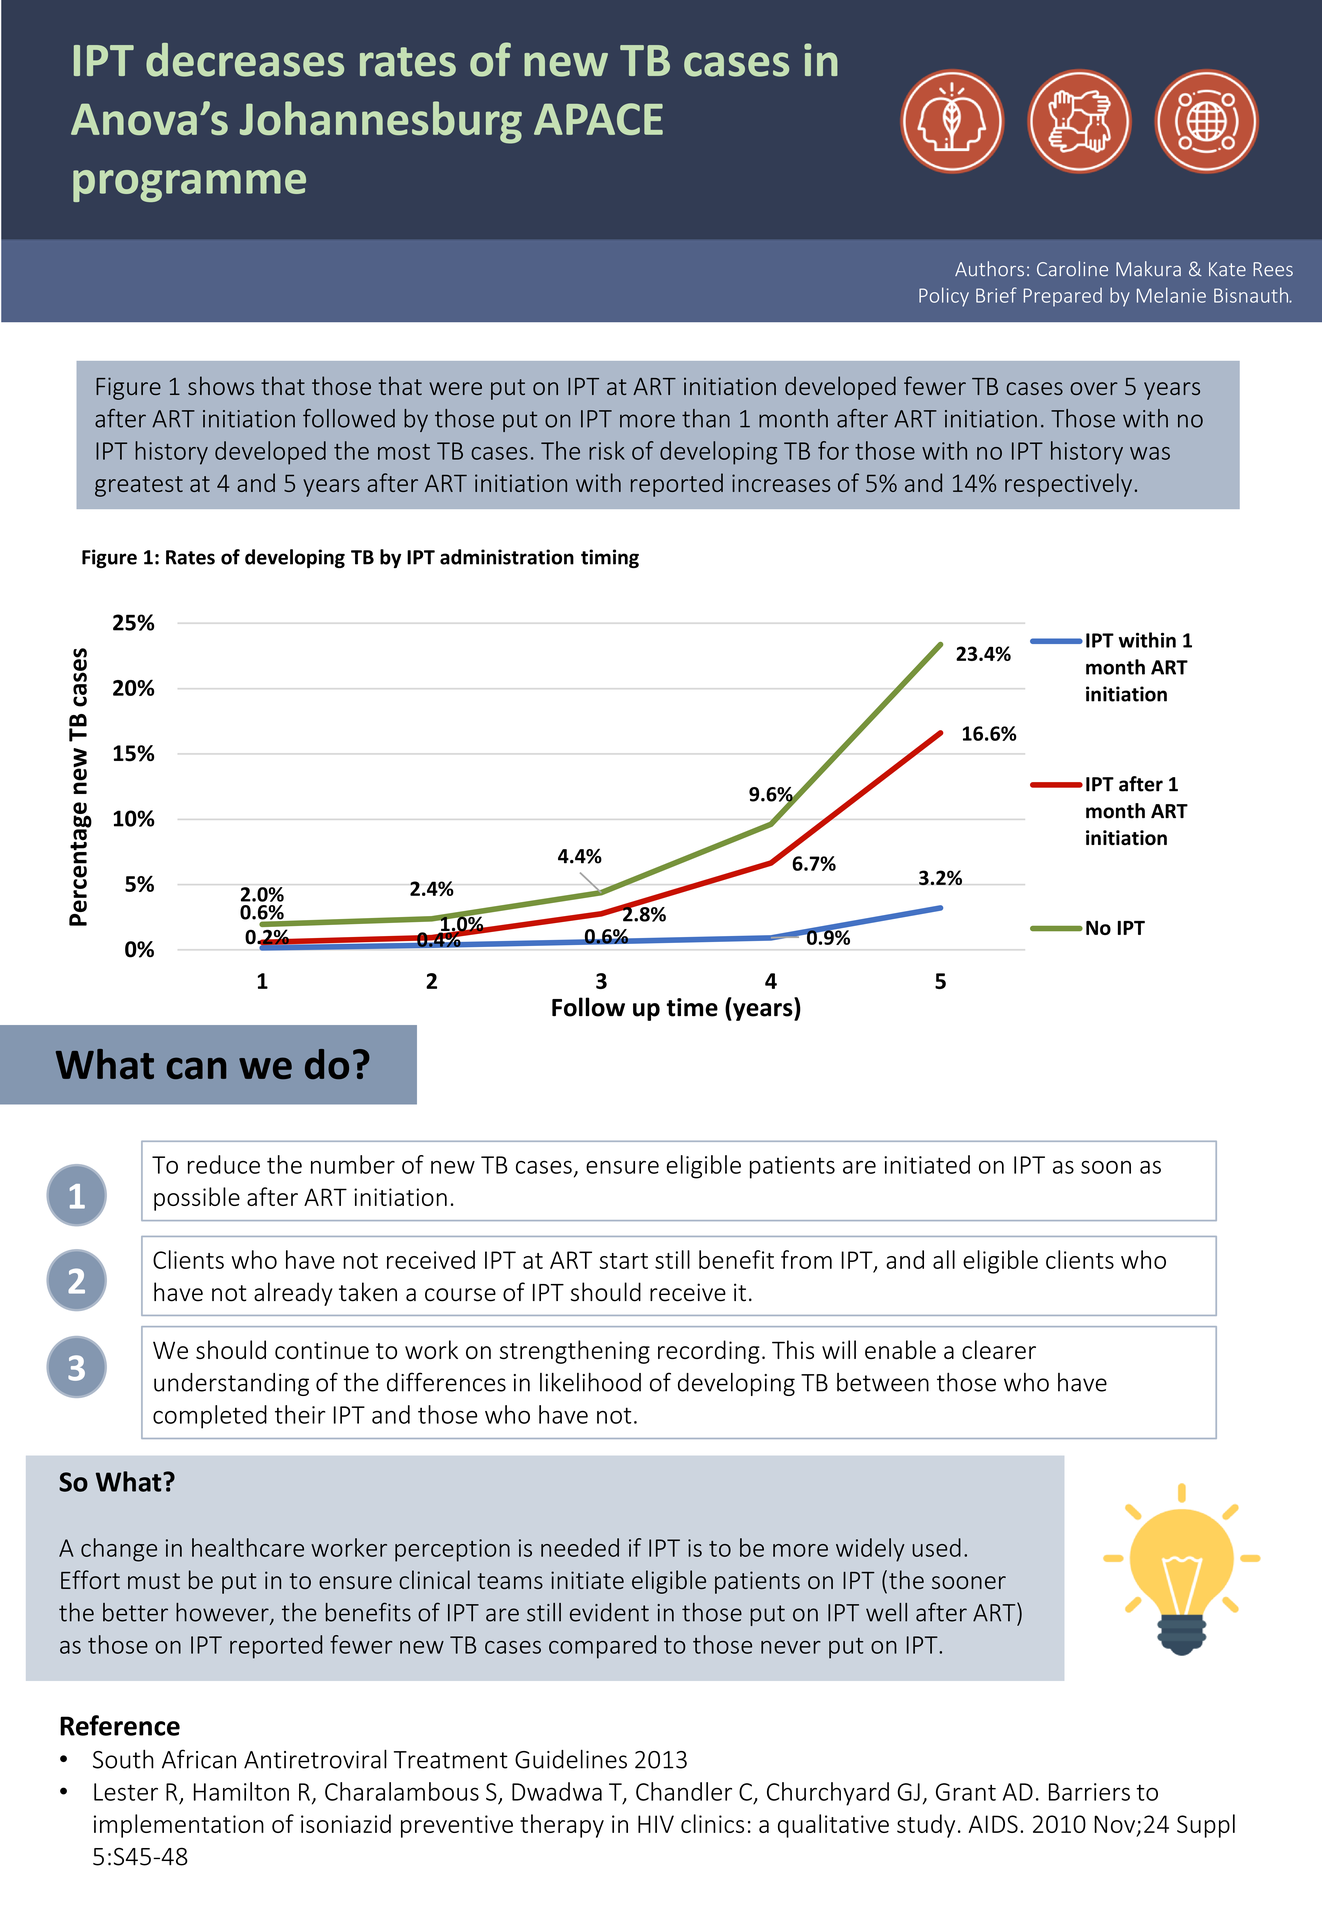 This screenshot has width=1322, height=1909. I want to click on APACE, so click(598, 119).
